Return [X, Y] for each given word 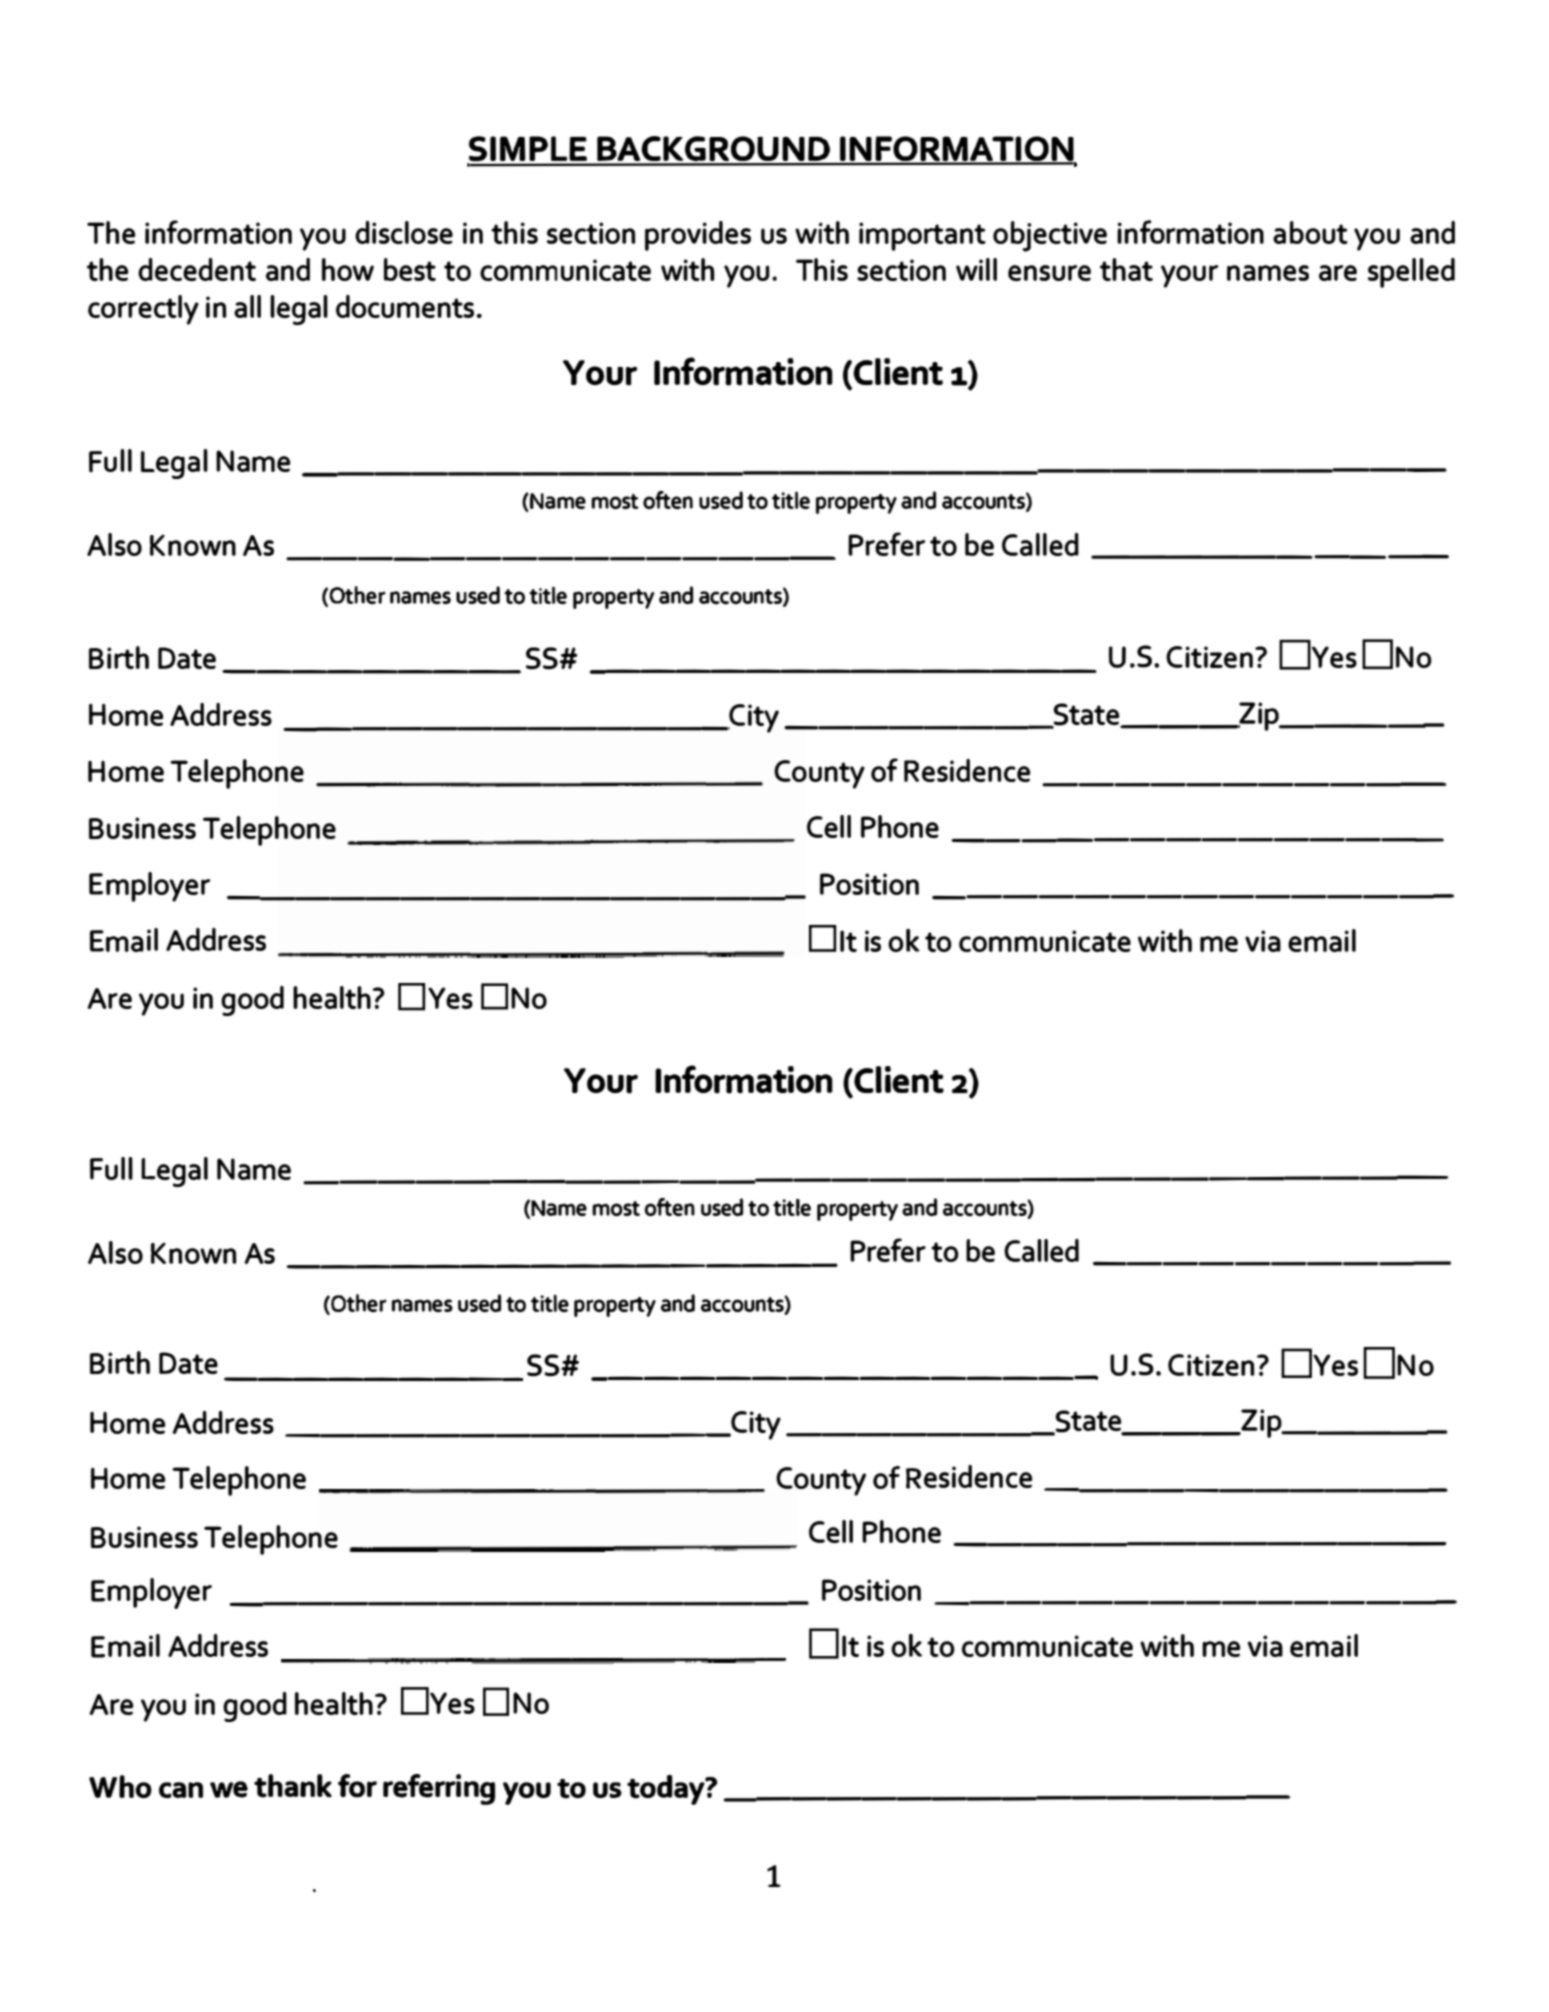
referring [439, 1789]
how [348, 269]
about [1310, 232]
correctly [143, 310]
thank [293, 1786]
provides [698, 236]
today [667, 1790]
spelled [1411, 273]
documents [405, 306]
